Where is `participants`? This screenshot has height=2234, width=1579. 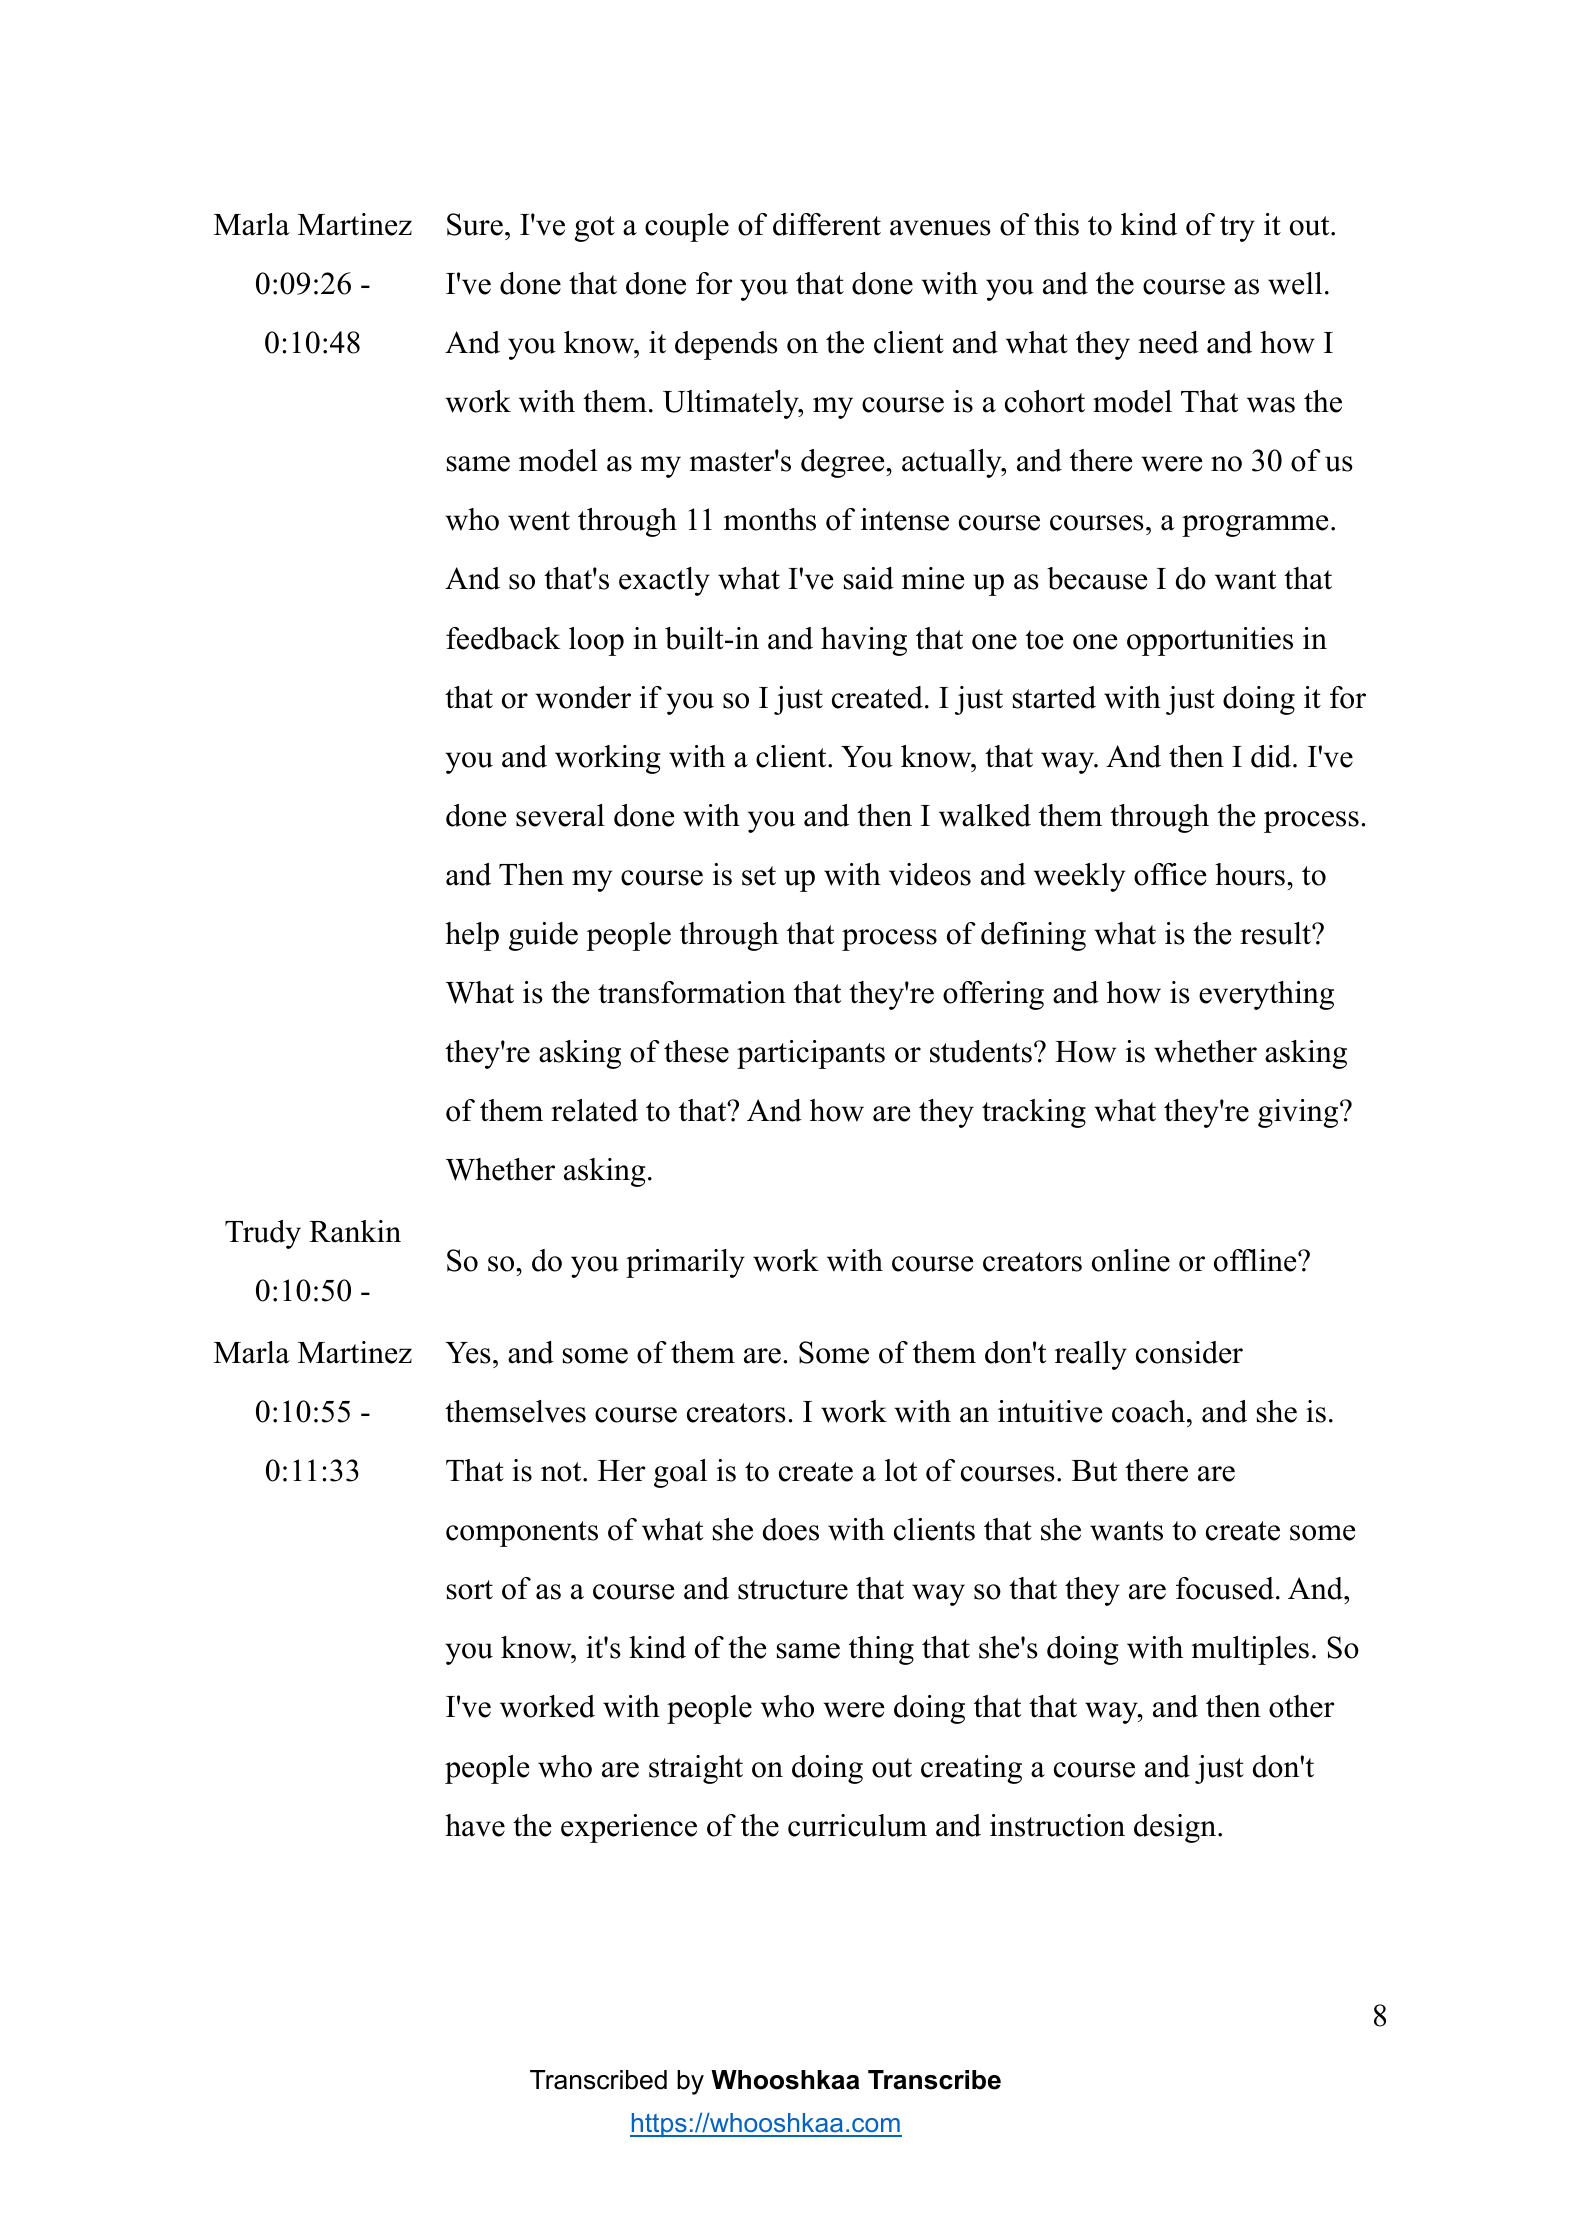
participants is located at coordinates (811, 1054).
